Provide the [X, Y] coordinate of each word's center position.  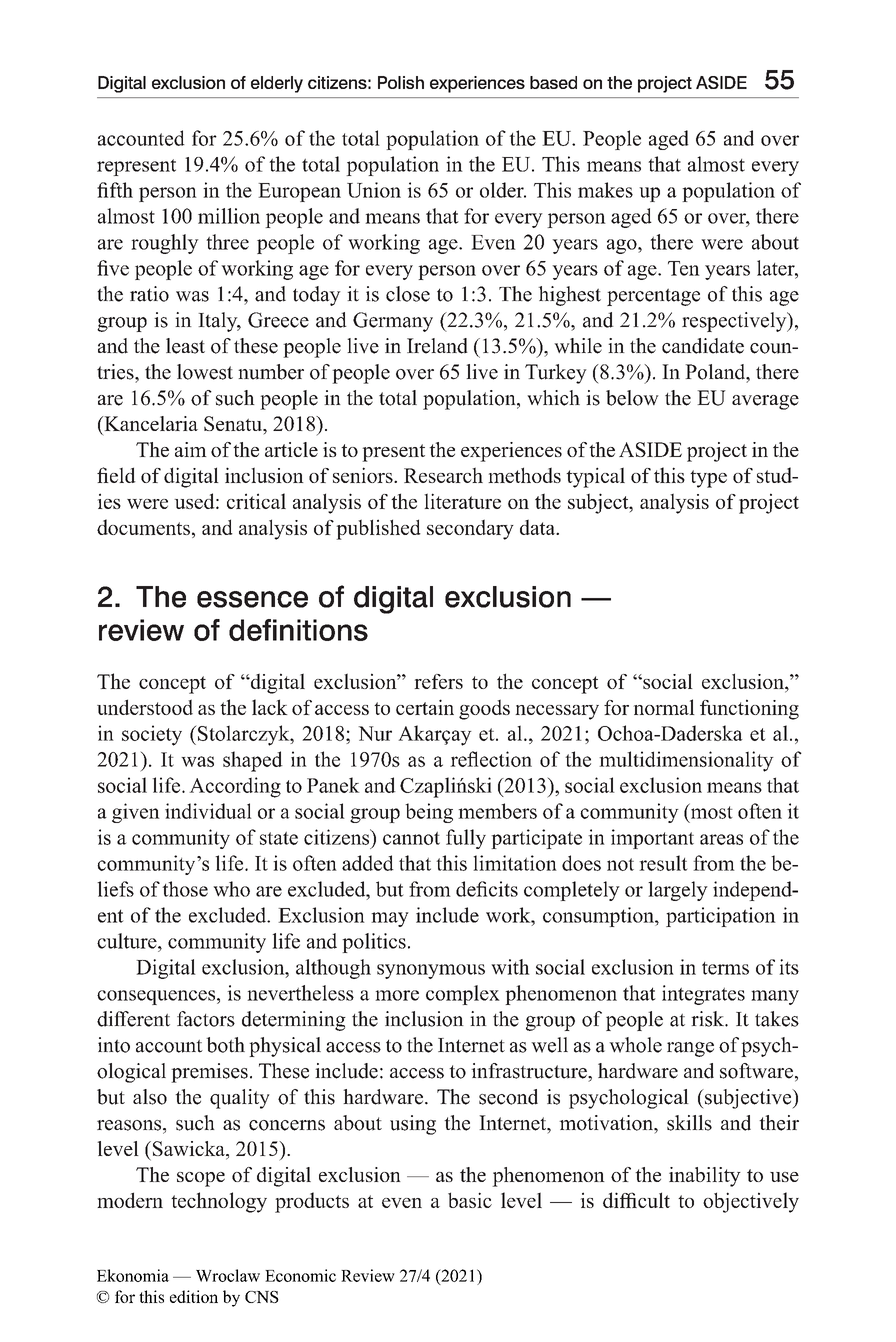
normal [664, 707]
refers [438, 681]
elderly [277, 84]
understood [145, 707]
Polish [401, 82]
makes [605, 190]
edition [194, 1296]
